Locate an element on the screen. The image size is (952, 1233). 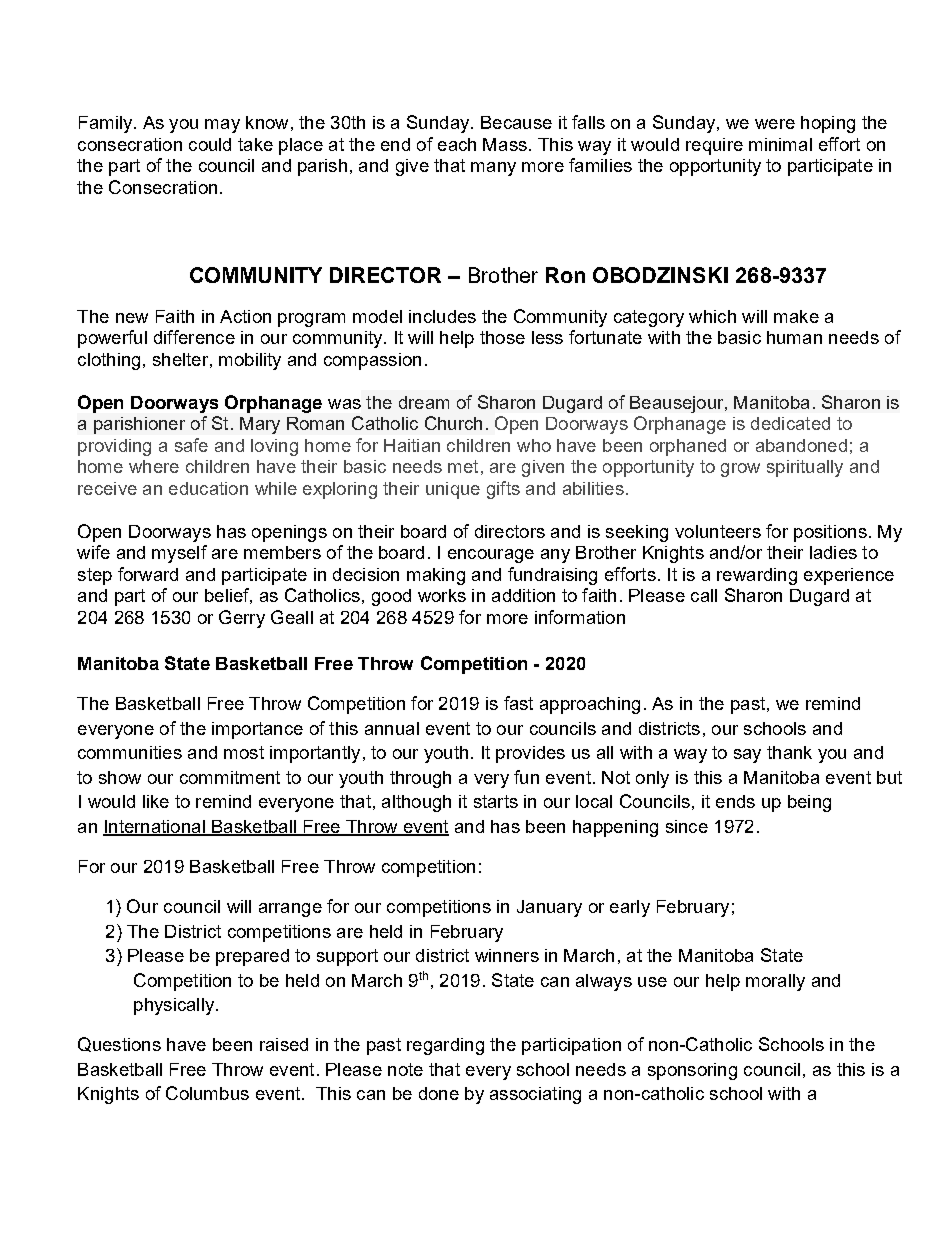
regarding is located at coordinates (445, 1046).
